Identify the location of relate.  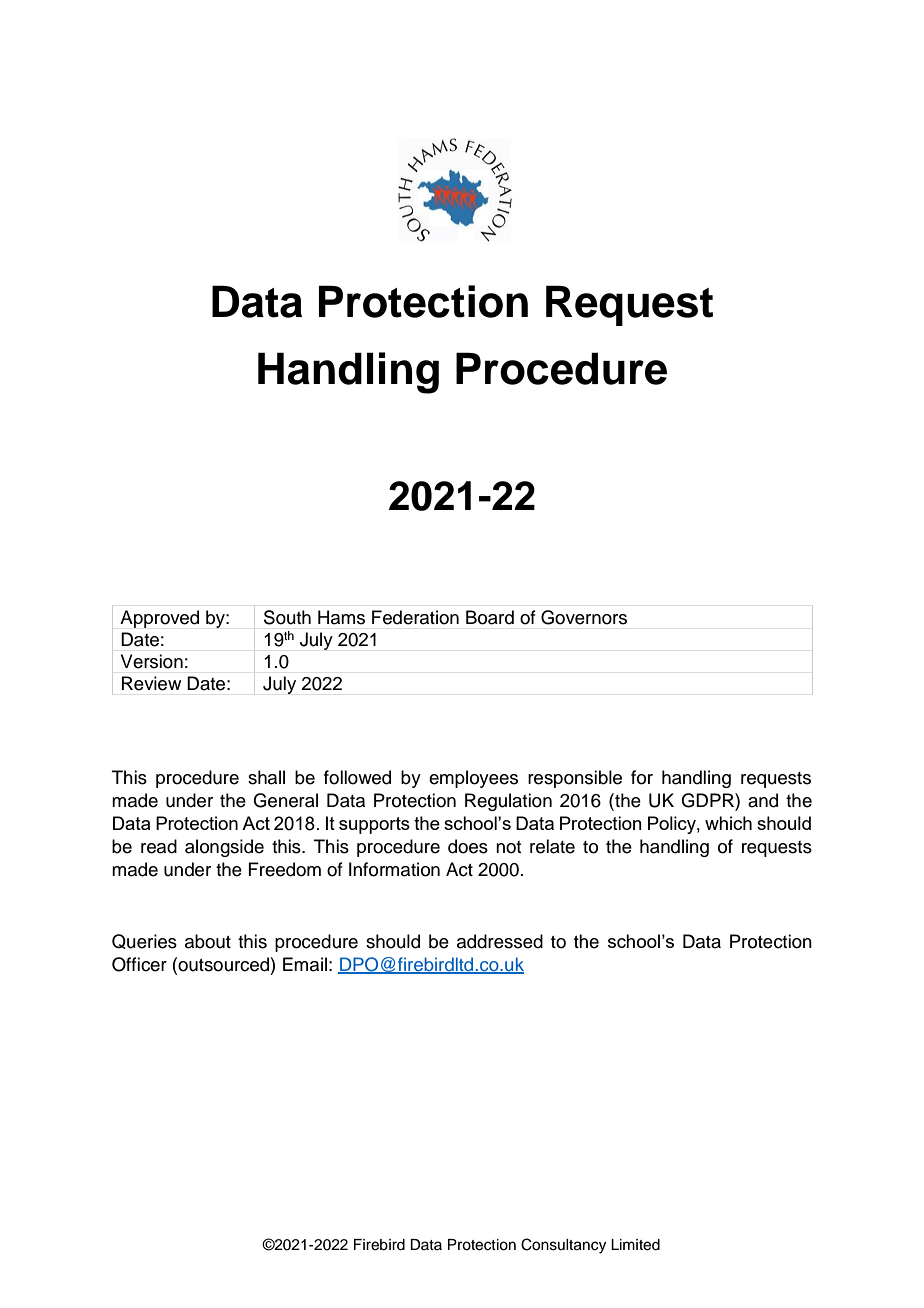
(552, 846).
